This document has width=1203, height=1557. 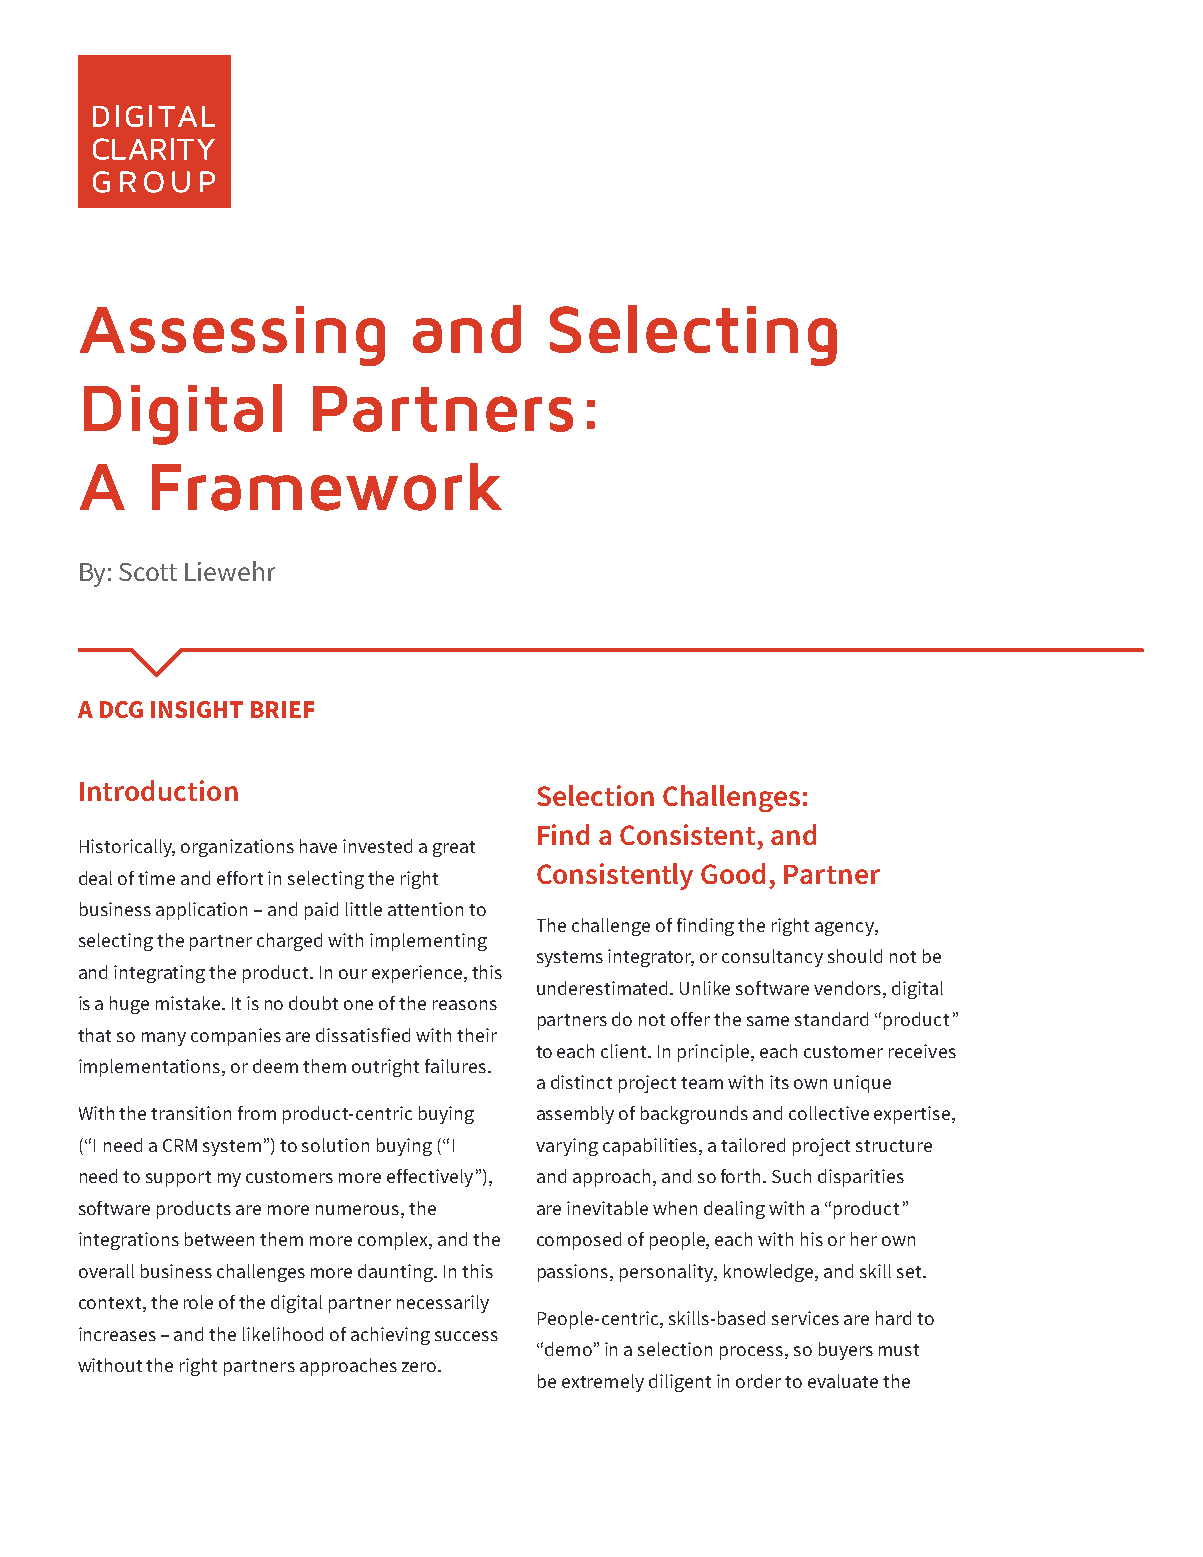 What do you see at coordinates (733, 873) in the document?
I see `Good` at bounding box center [733, 873].
